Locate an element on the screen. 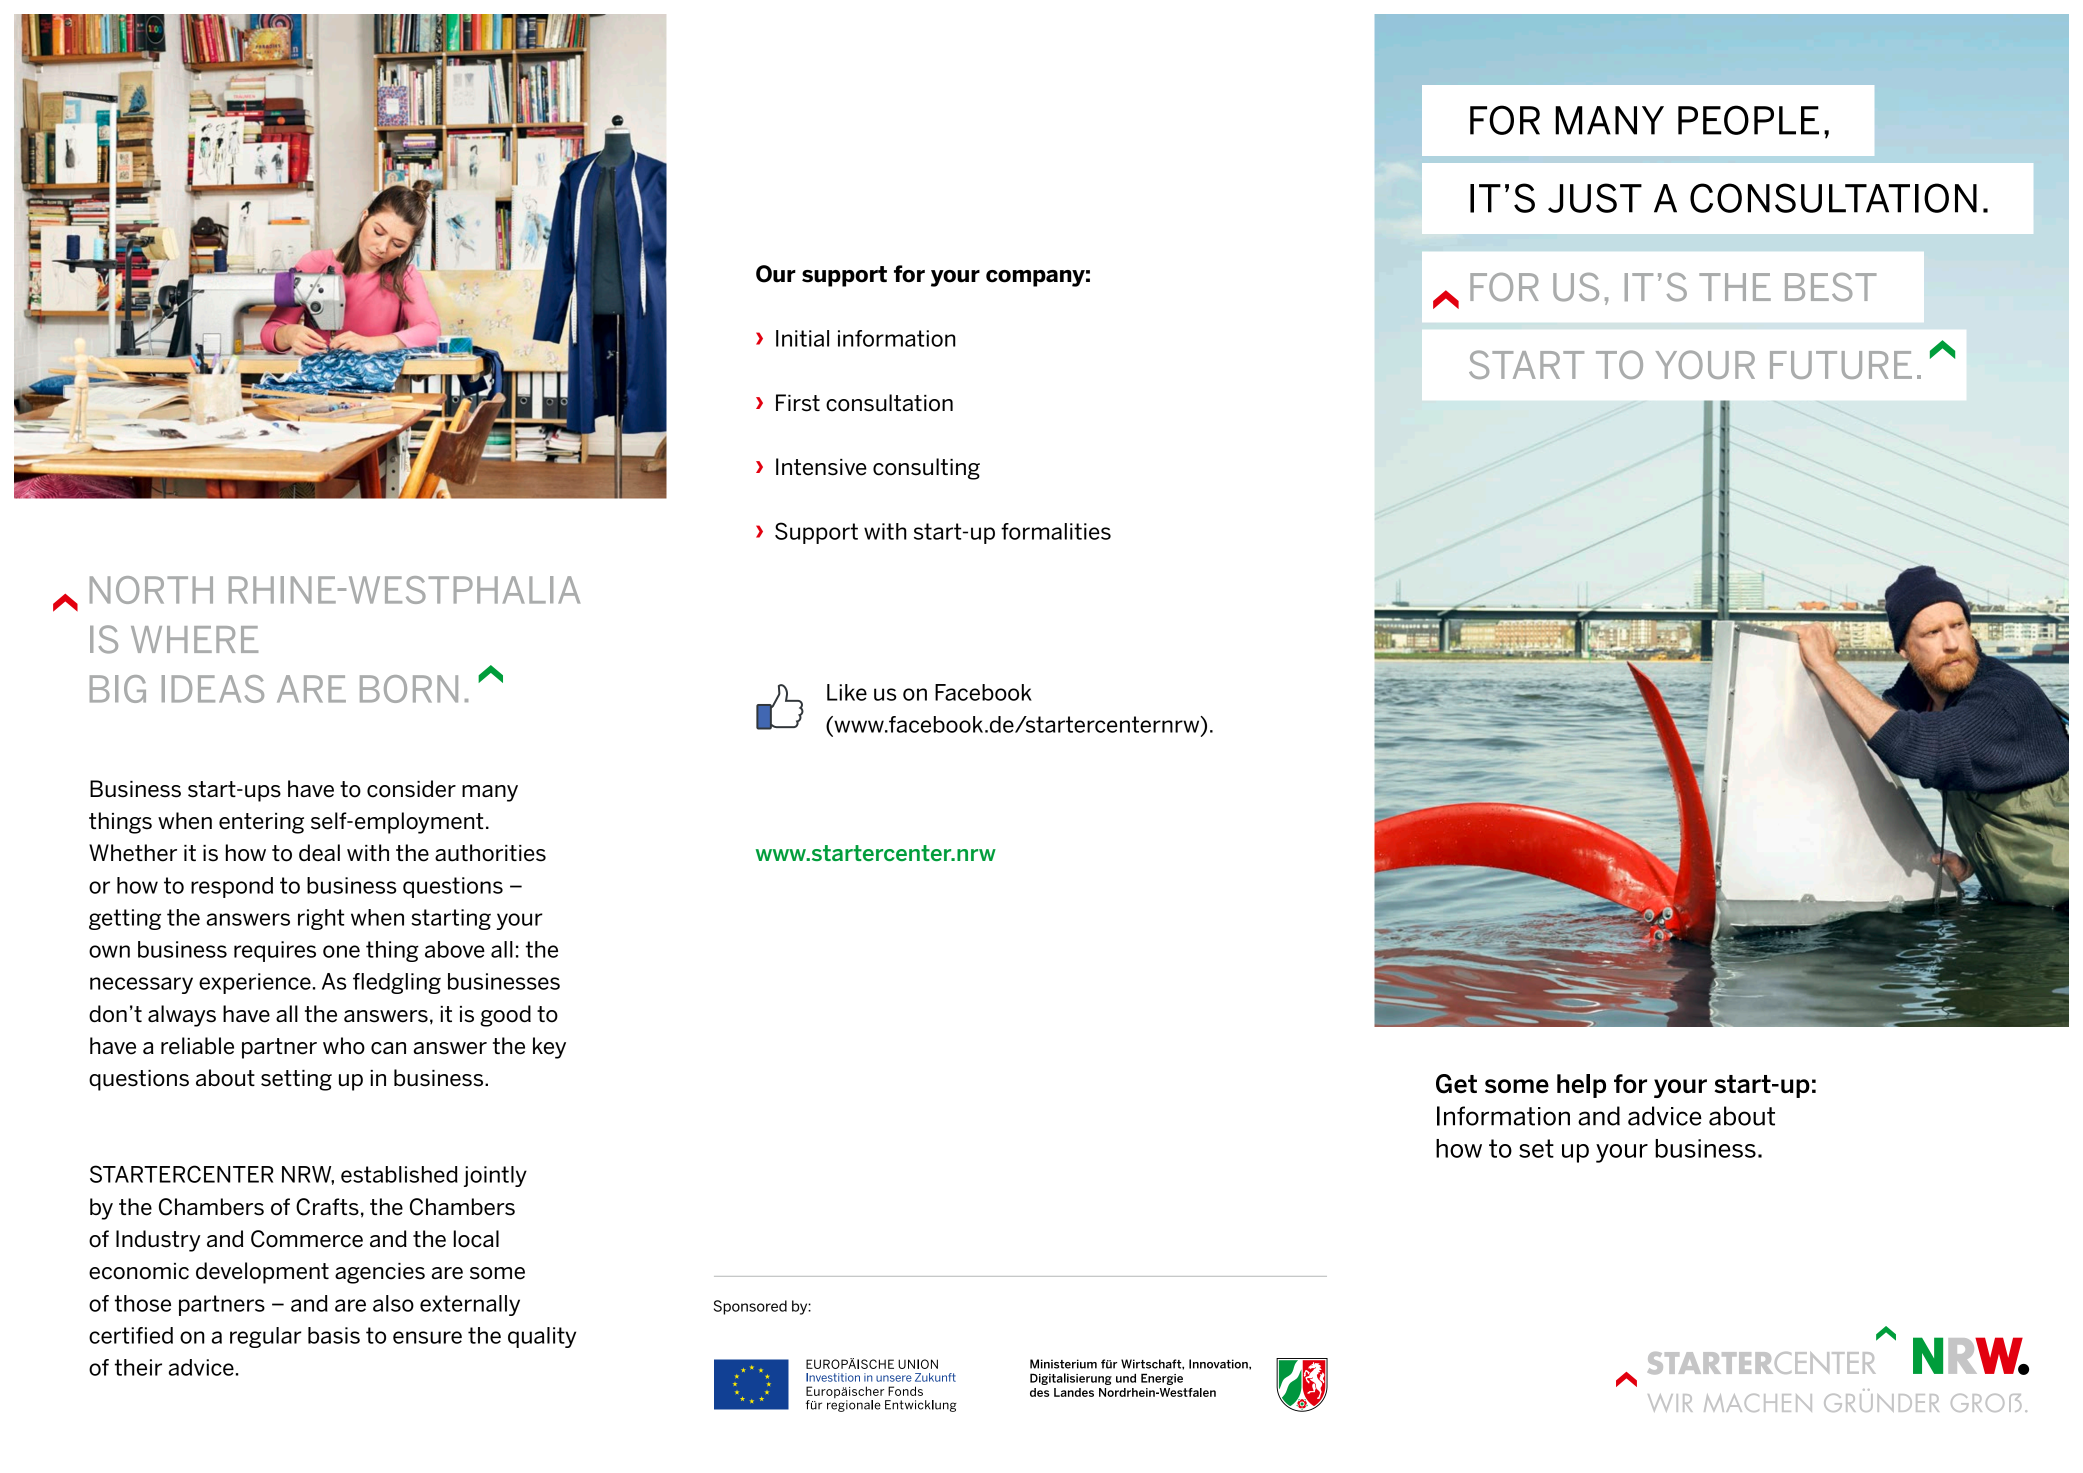  key is located at coordinates (549, 1048).
